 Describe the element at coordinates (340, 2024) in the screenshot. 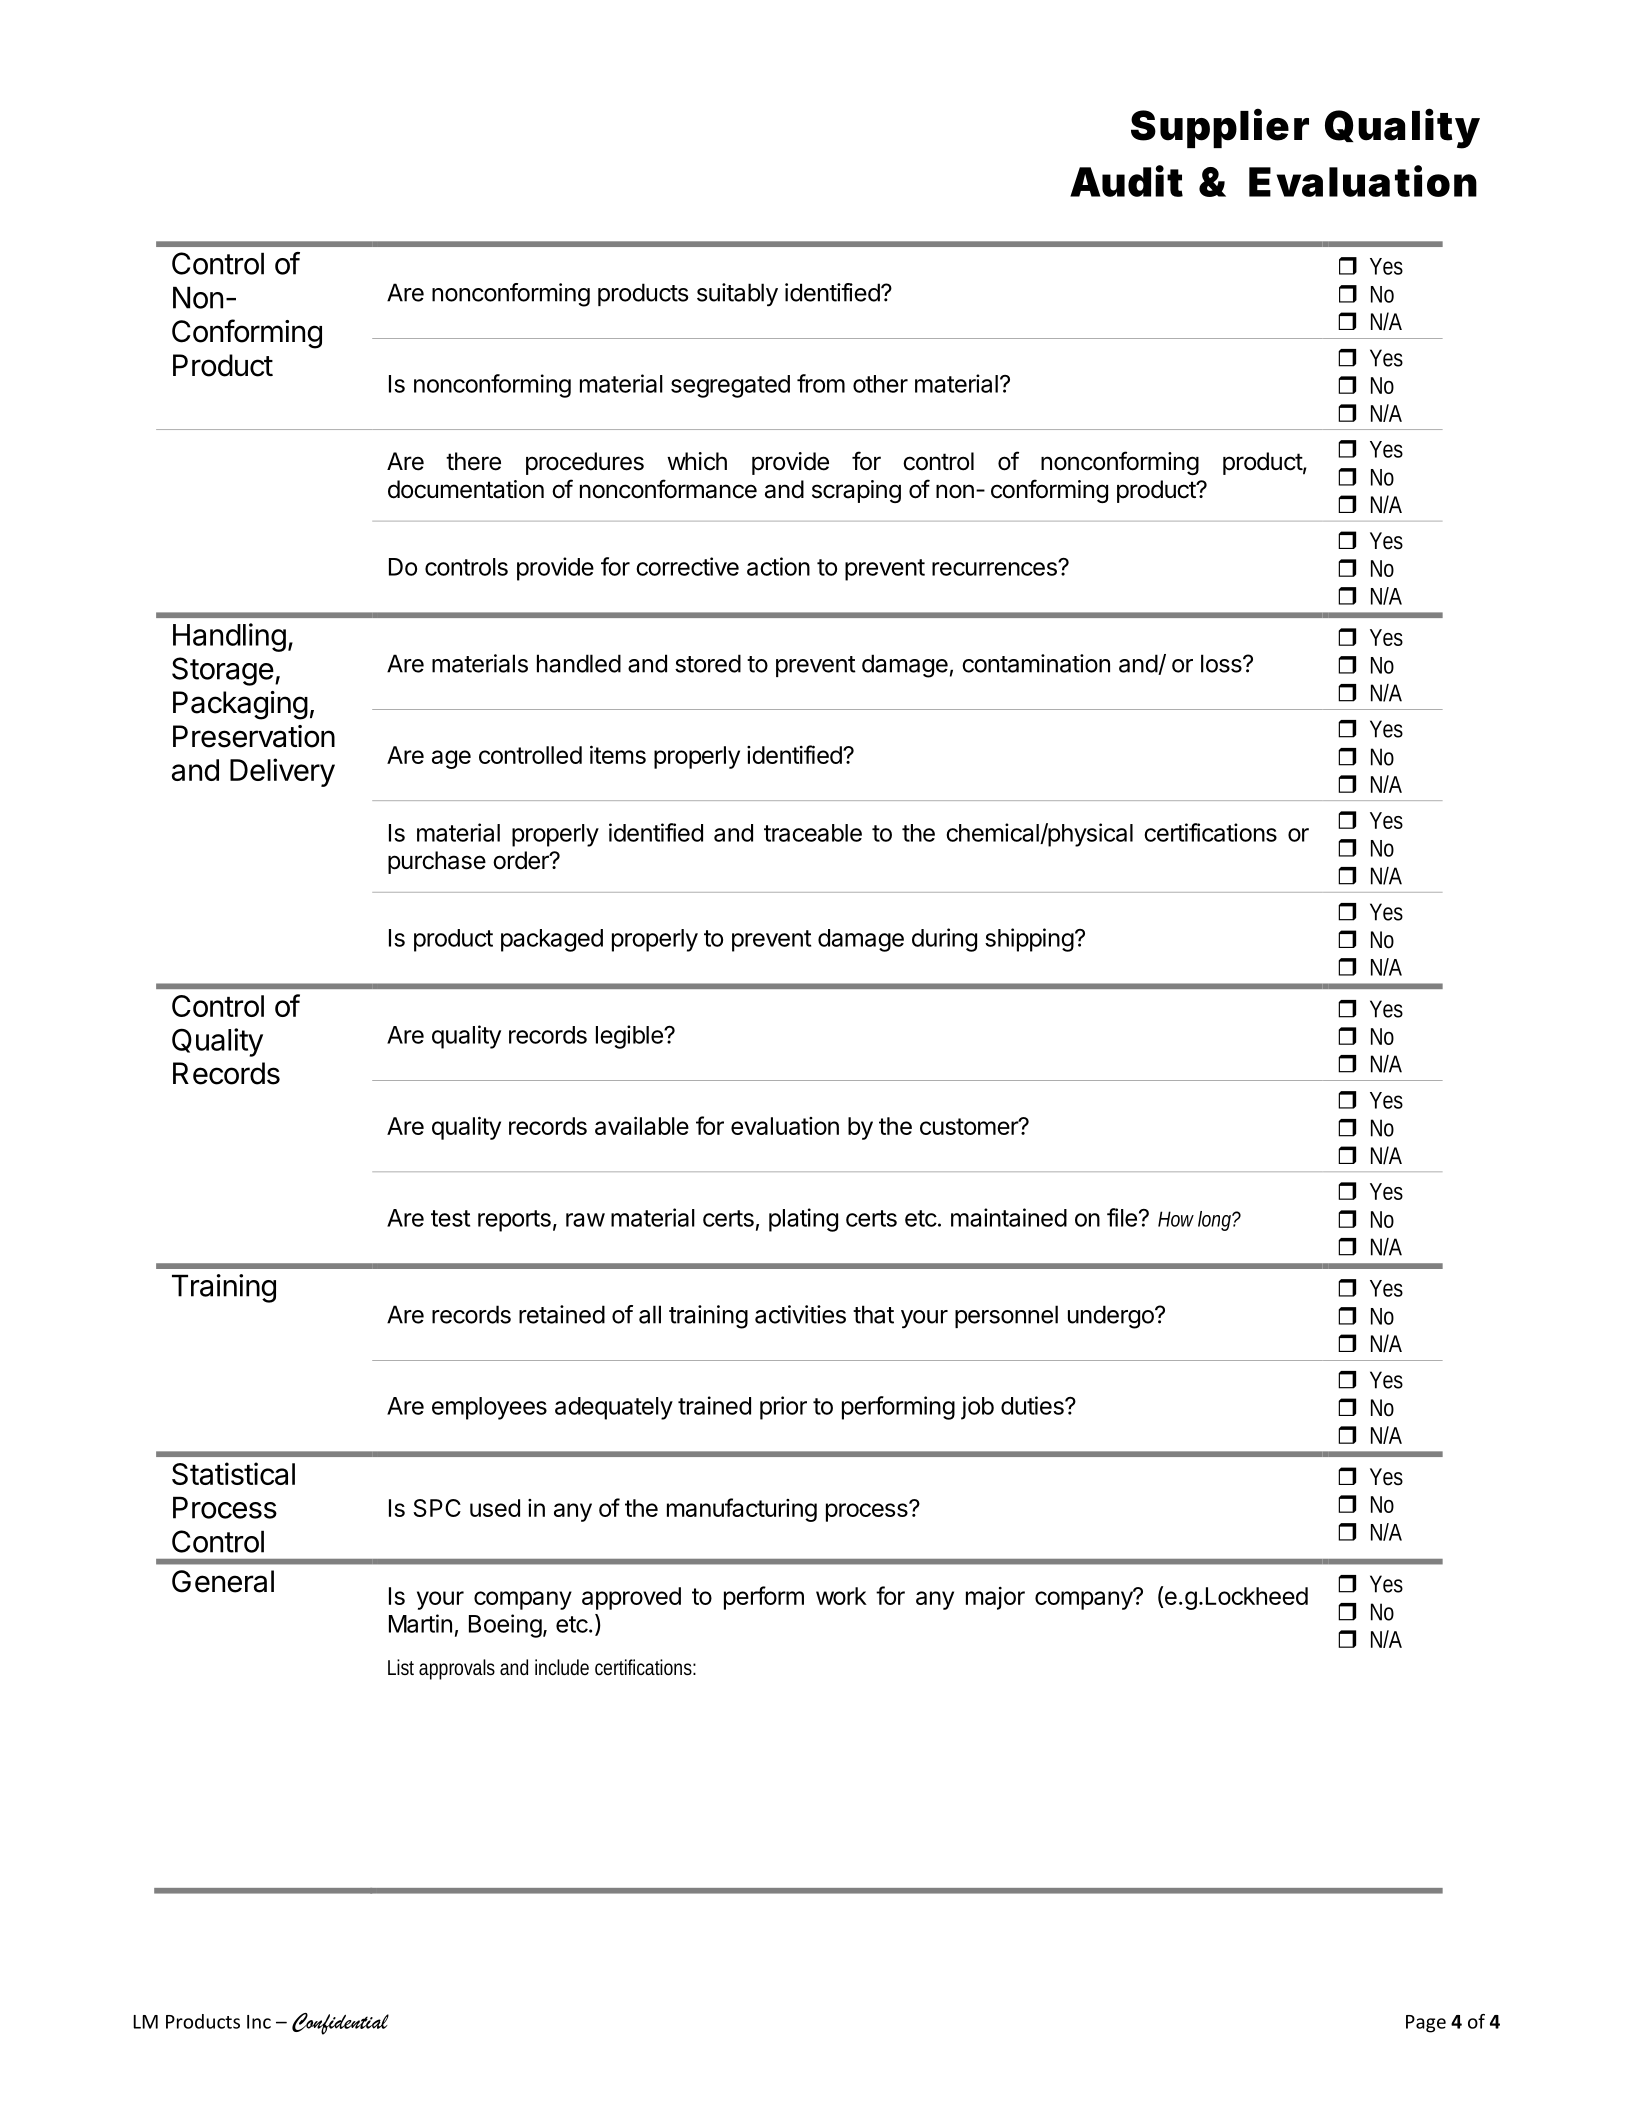

I see `Confidential` at that location.
